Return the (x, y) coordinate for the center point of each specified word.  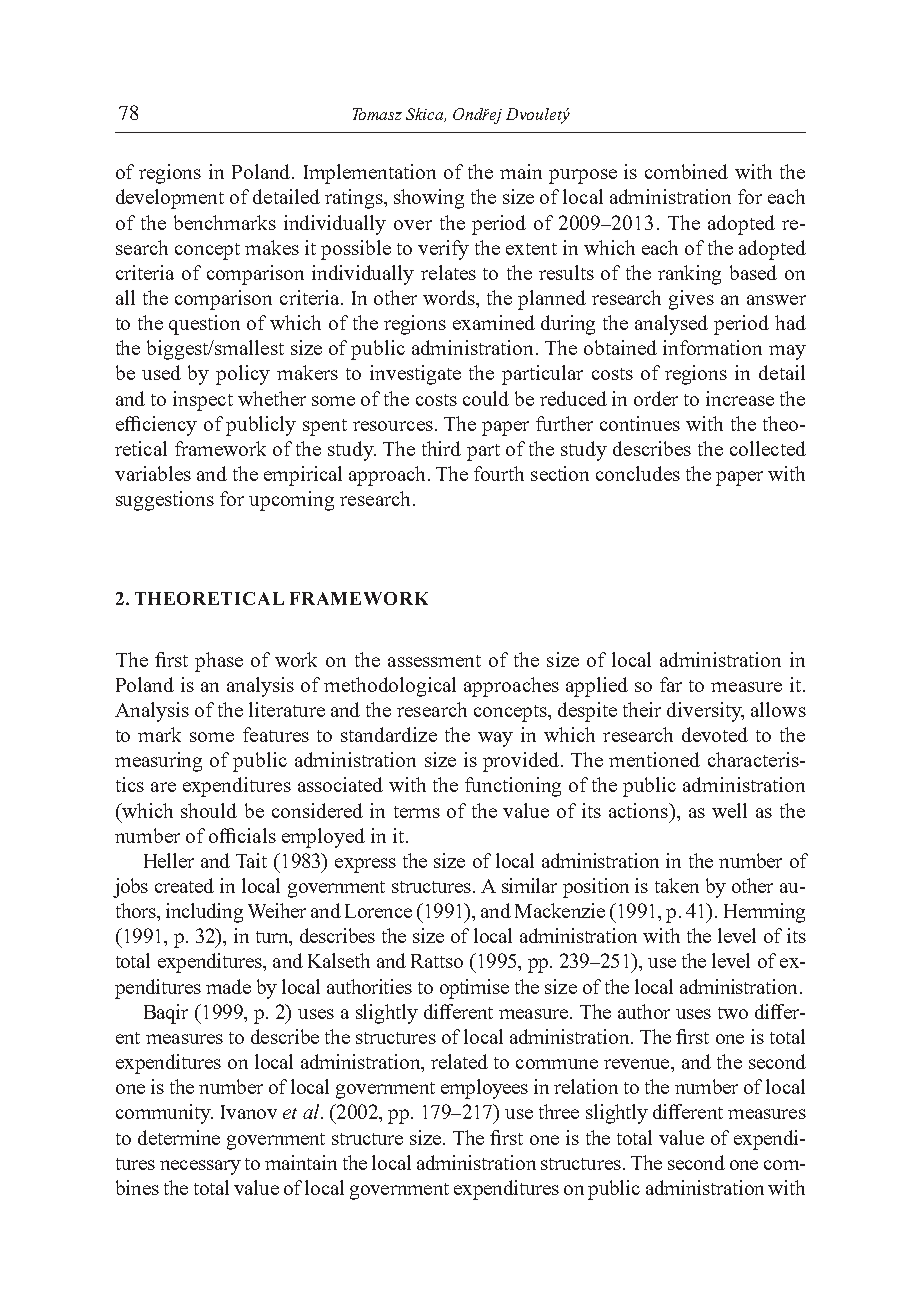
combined (686, 171)
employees (484, 1089)
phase (219, 662)
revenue (638, 1064)
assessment (434, 661)
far (671, 684)
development (170, 199)
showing (429, 199)
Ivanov (249, 1112)
